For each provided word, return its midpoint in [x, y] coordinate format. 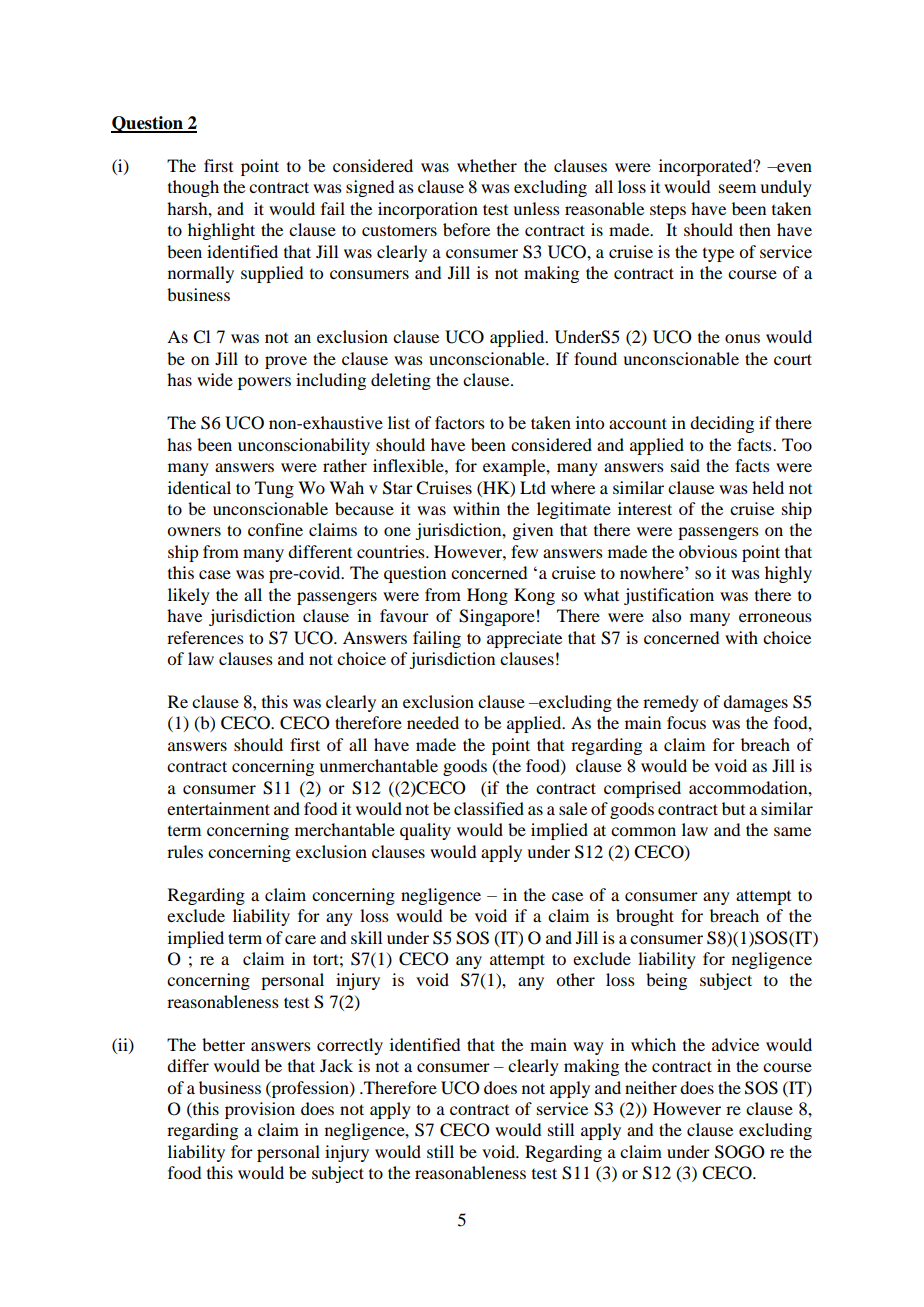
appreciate [524, 639]
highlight [221, 231]
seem [737, 188]
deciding [722, 424]
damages [755, 703]
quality [425, 831]
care [300, 939]
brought [645, 917]
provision [260, 1110]
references [205, 637]
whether [487, 165]
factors [460, 422]
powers [264, 383]
